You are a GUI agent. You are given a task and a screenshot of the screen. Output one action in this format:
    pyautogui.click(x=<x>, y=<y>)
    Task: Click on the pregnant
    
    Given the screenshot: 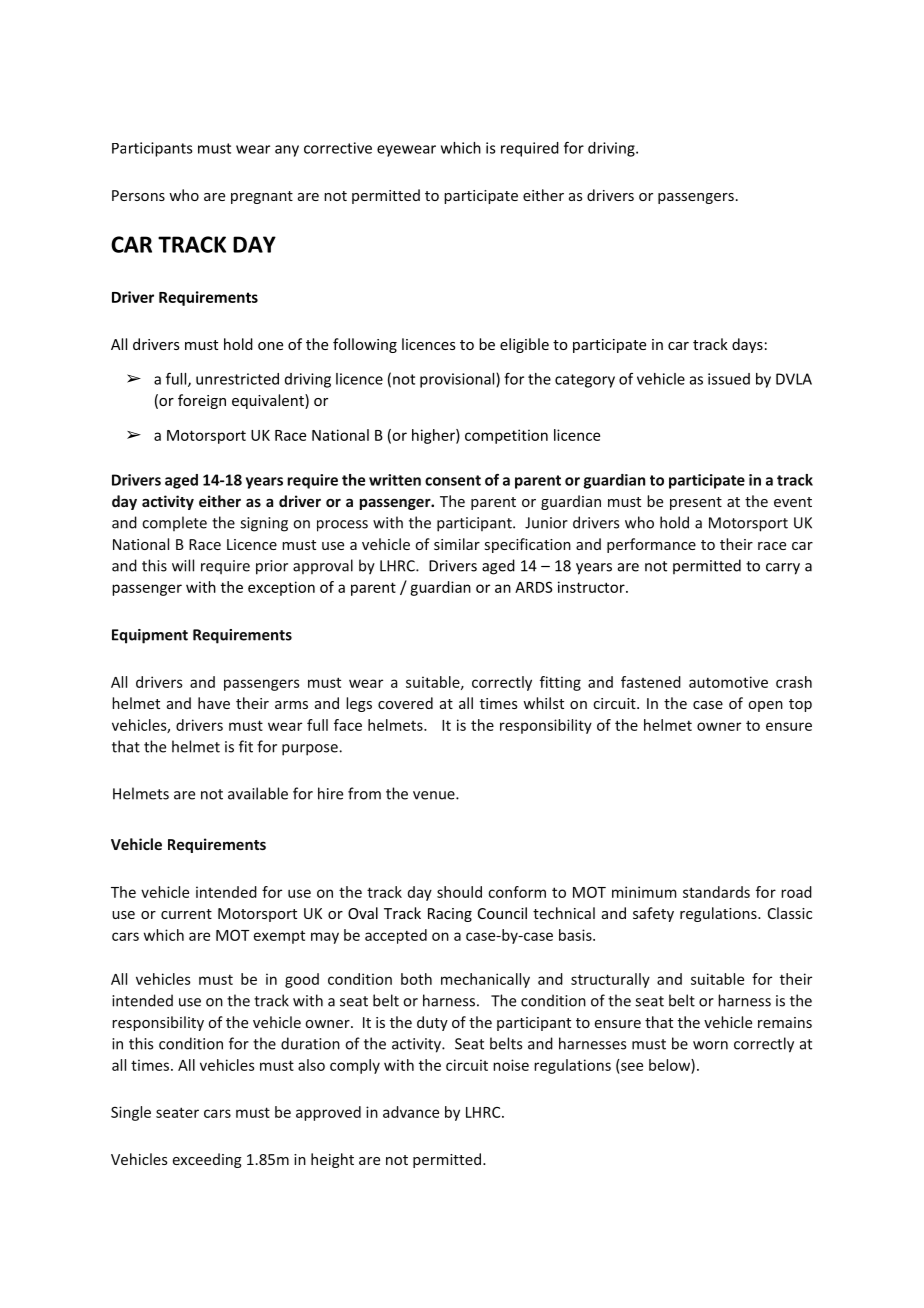 What is the action you would take?
    pyautogui.click(x=262, y=197)
